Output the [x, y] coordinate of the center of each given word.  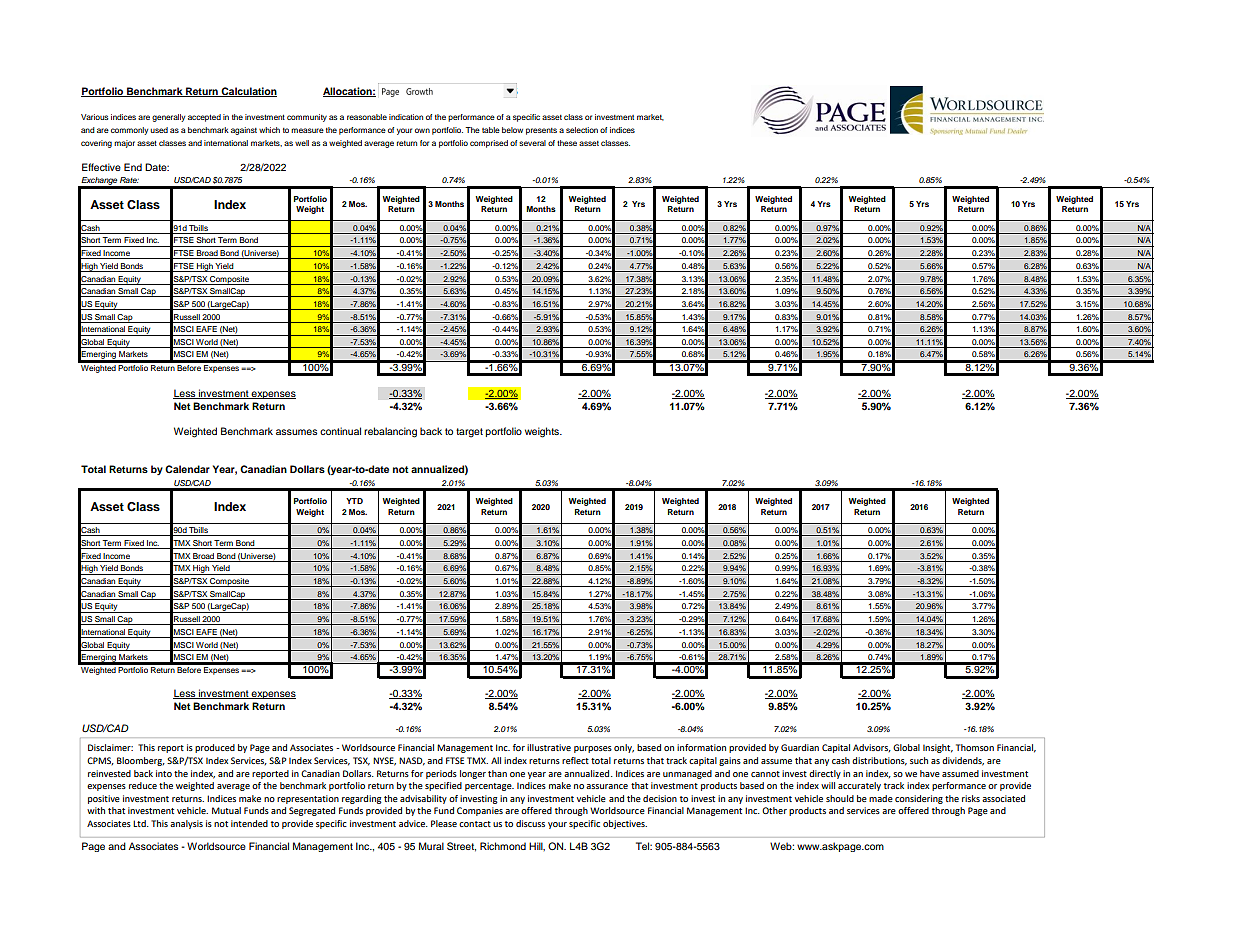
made [881, 798]
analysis [186, 824]
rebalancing [390, 432]
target [469, 433]
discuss [530, 823]
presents [541, 131]
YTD [354, 501]
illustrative [549, 747]
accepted [204, 118]
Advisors [872, 748]
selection [582, 130]
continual [340, 431]
